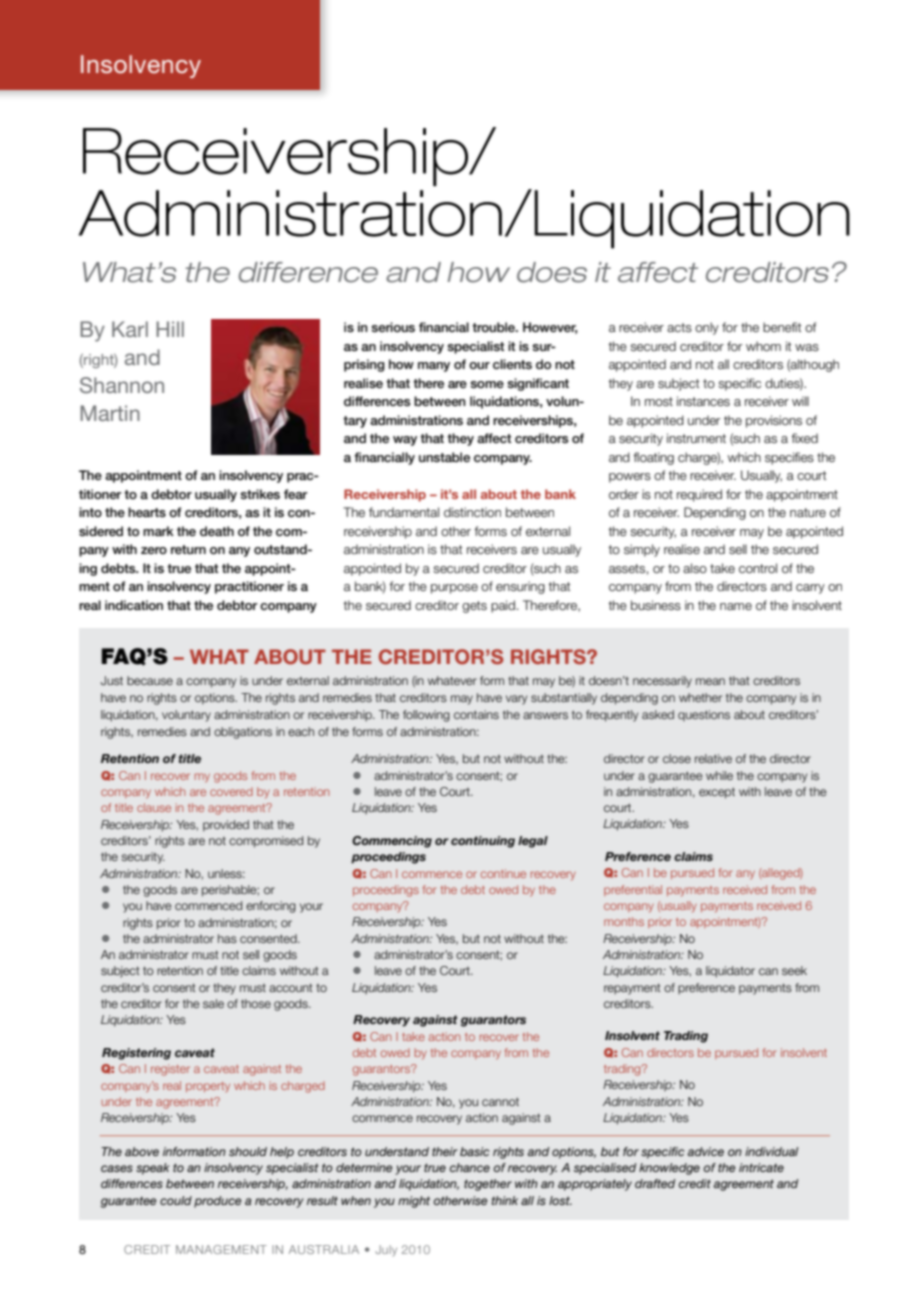 The width and height of the image is (924, 1308). What do you see at coordinates (434, 367) in the image?
I see `many` at bounding box center [434, 367].
